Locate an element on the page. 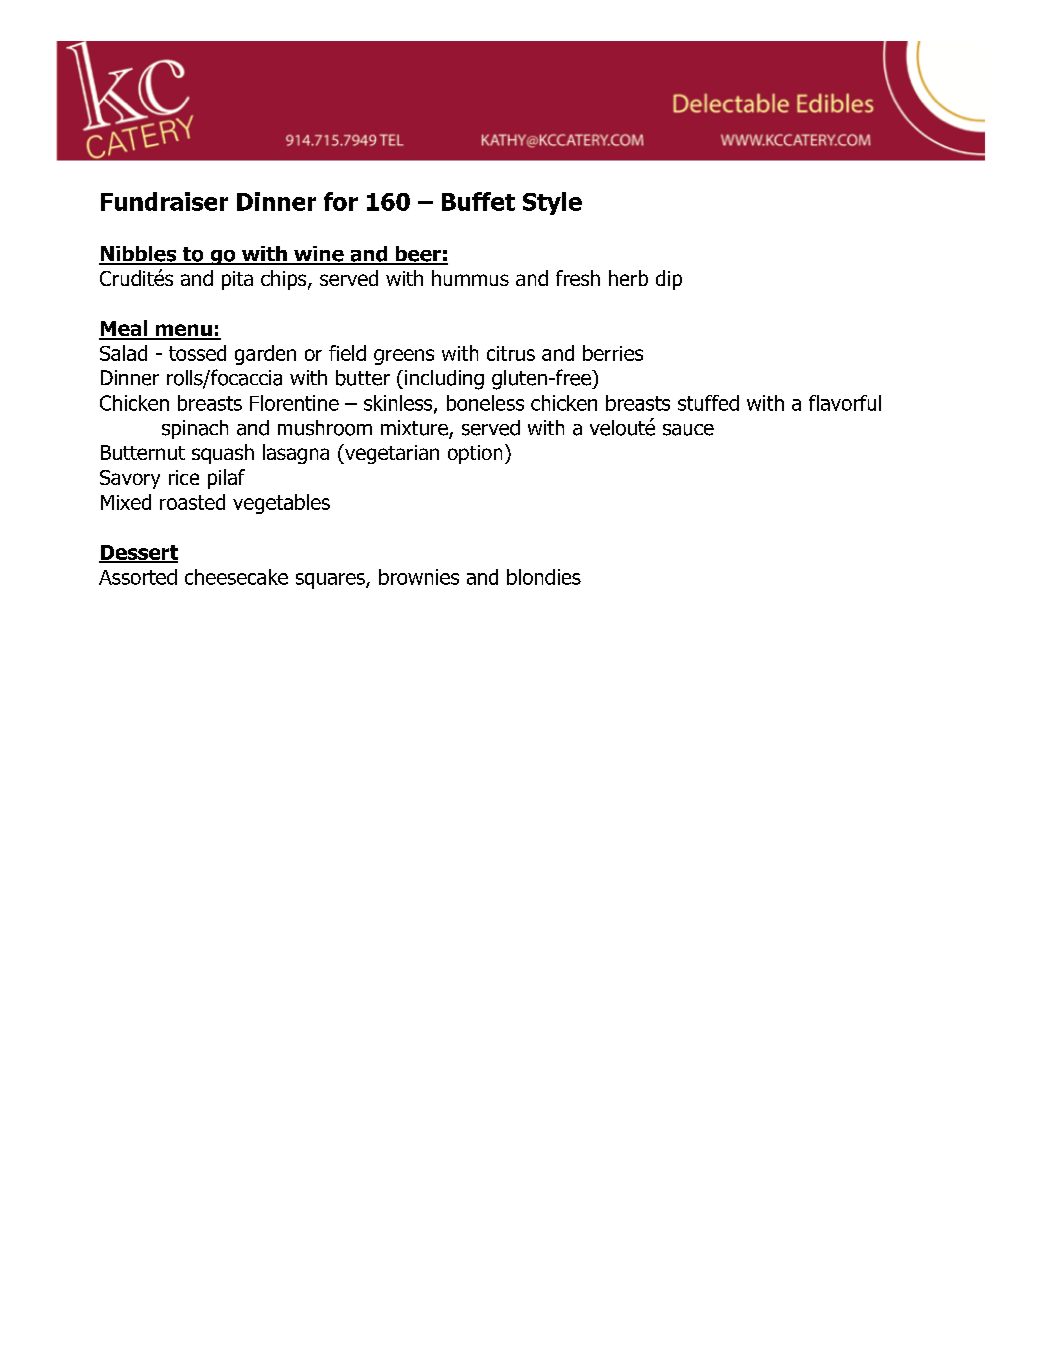 The image size is (1051, 1360). Style is located at coordinates (552, 203).
